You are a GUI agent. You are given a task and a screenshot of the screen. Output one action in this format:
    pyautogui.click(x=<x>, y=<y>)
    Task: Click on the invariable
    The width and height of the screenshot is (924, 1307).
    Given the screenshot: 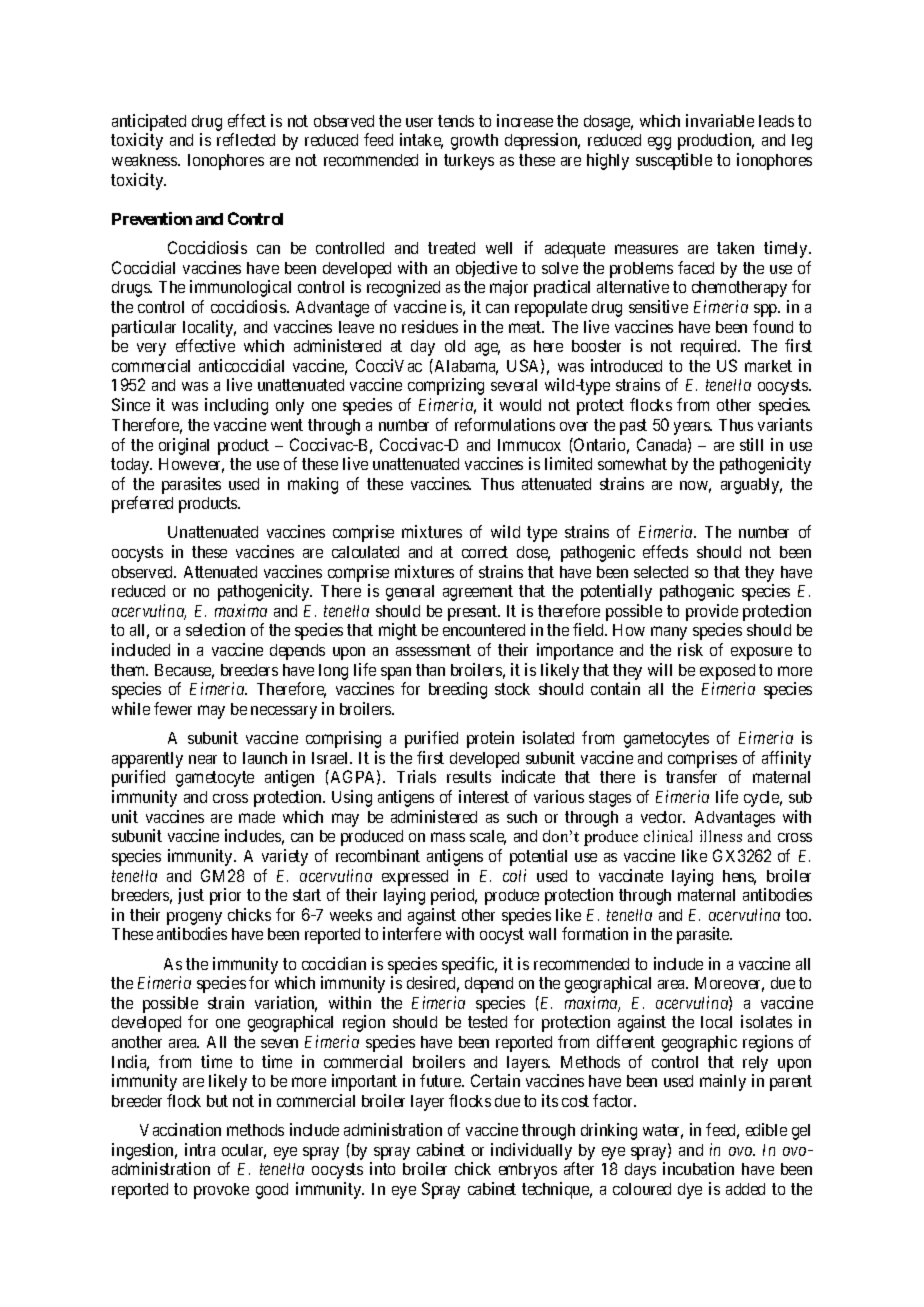 What is the action you would take?
    pyautogui.click(x=720, y=120)
